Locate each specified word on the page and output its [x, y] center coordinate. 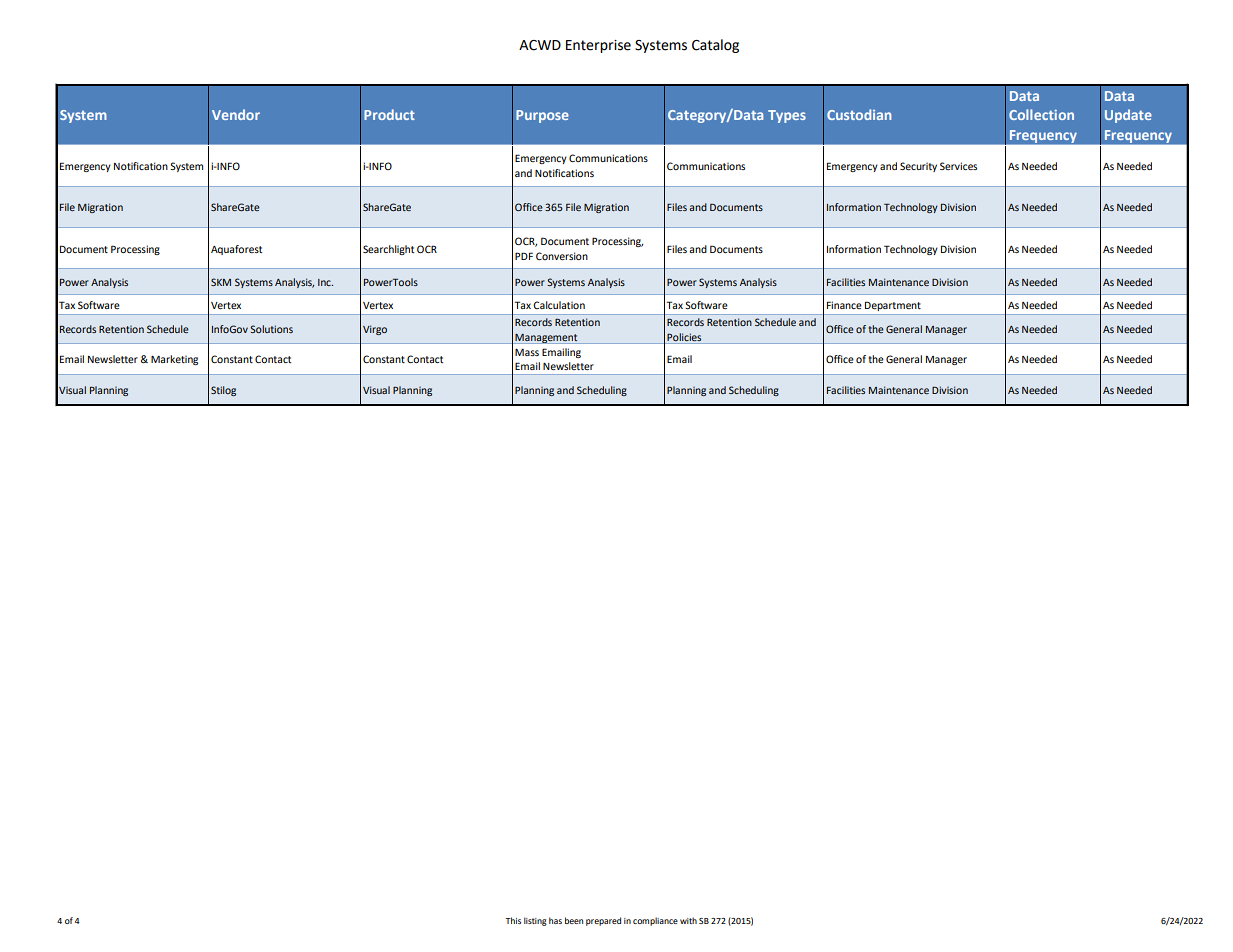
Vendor [236, 114]
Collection [1041, 114]
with [688, 920]
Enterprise [598, 46]
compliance [655, 921]
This [513, 920]
